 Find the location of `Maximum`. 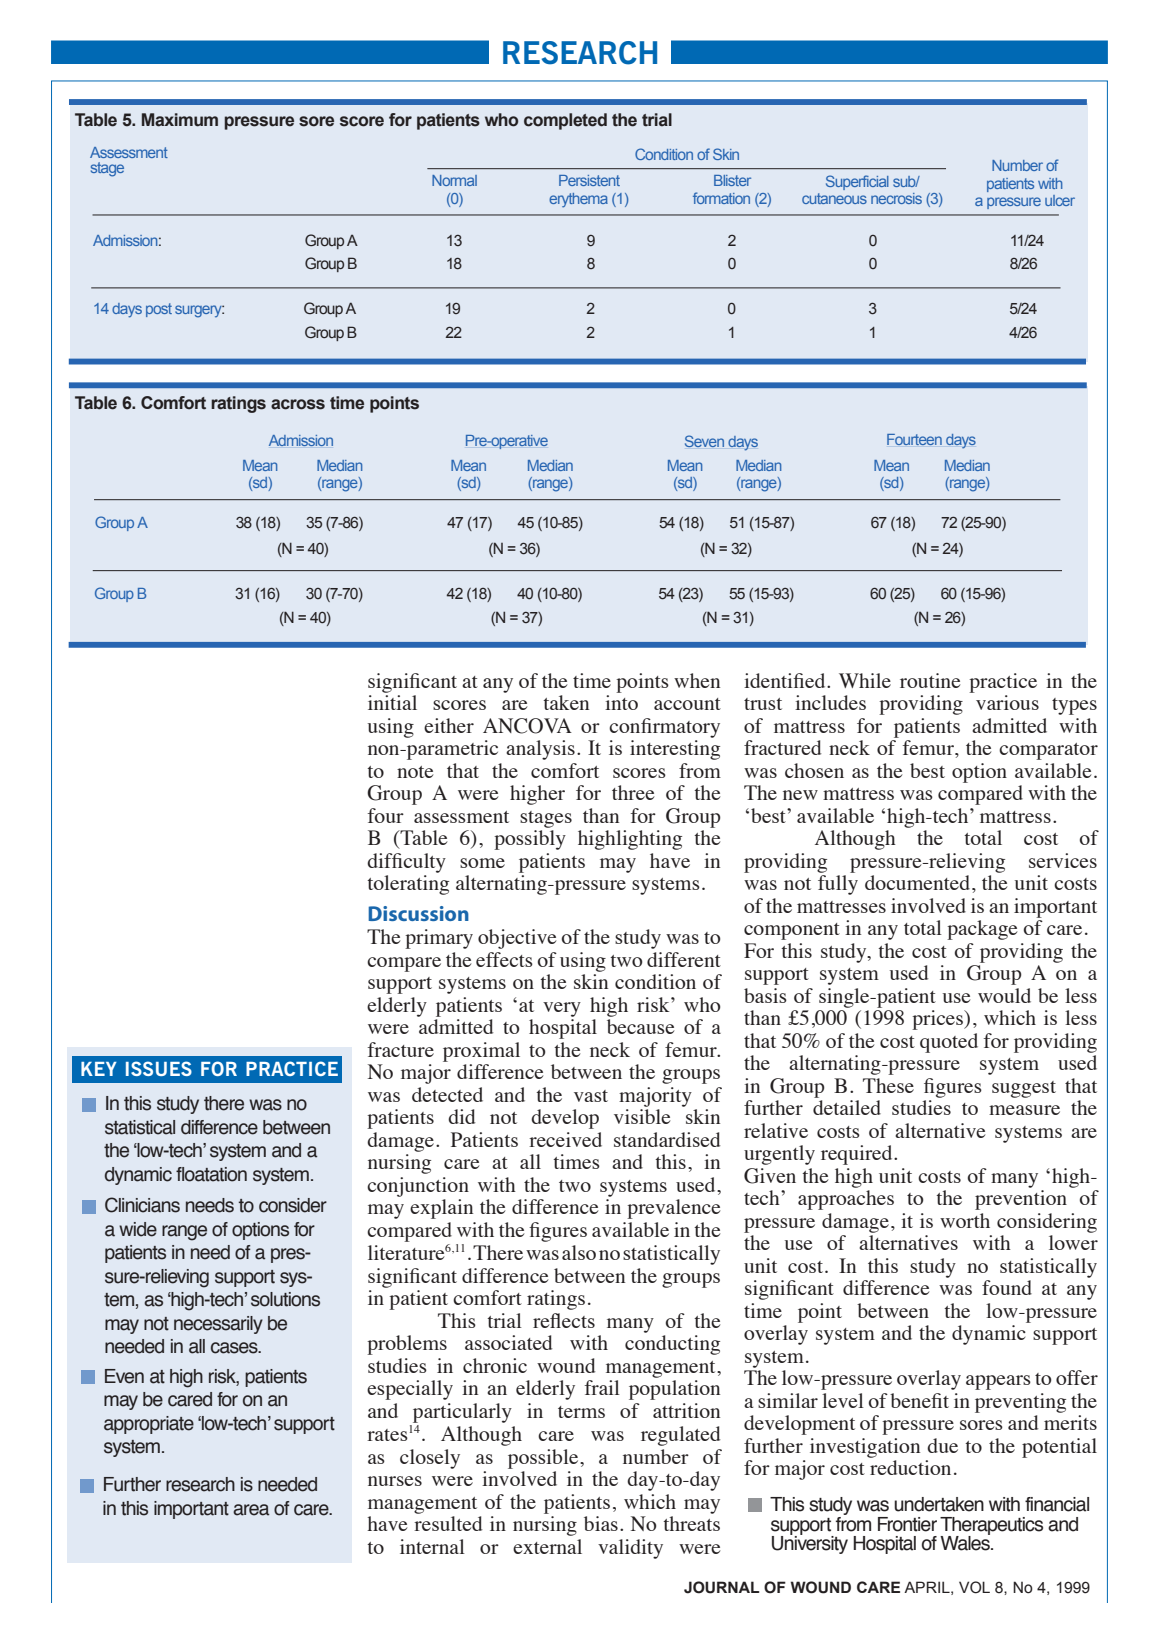

Maximum is located at coordinates (180, 120).
